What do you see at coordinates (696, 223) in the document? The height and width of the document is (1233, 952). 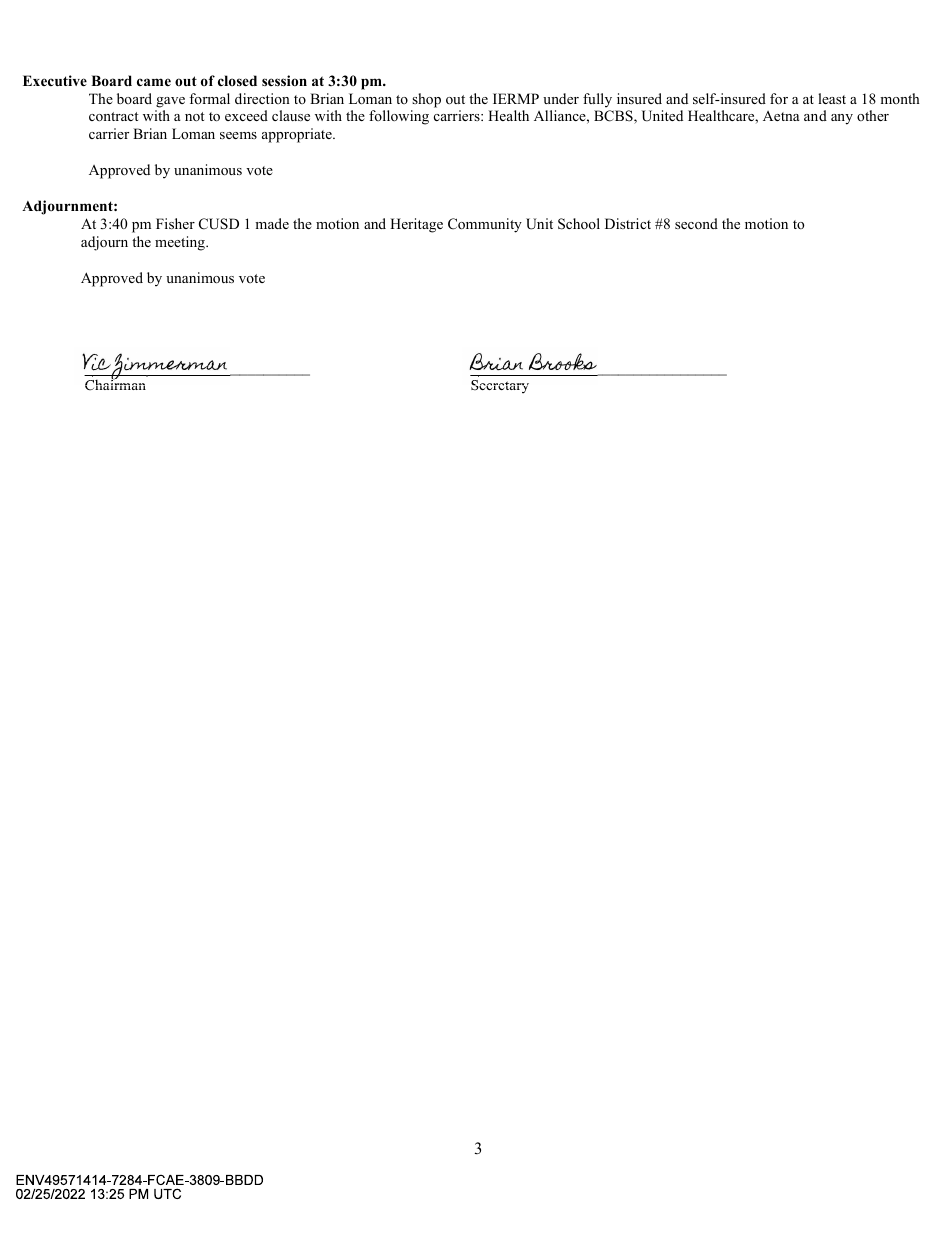 I see `second` at bounding box center [696, 223].
